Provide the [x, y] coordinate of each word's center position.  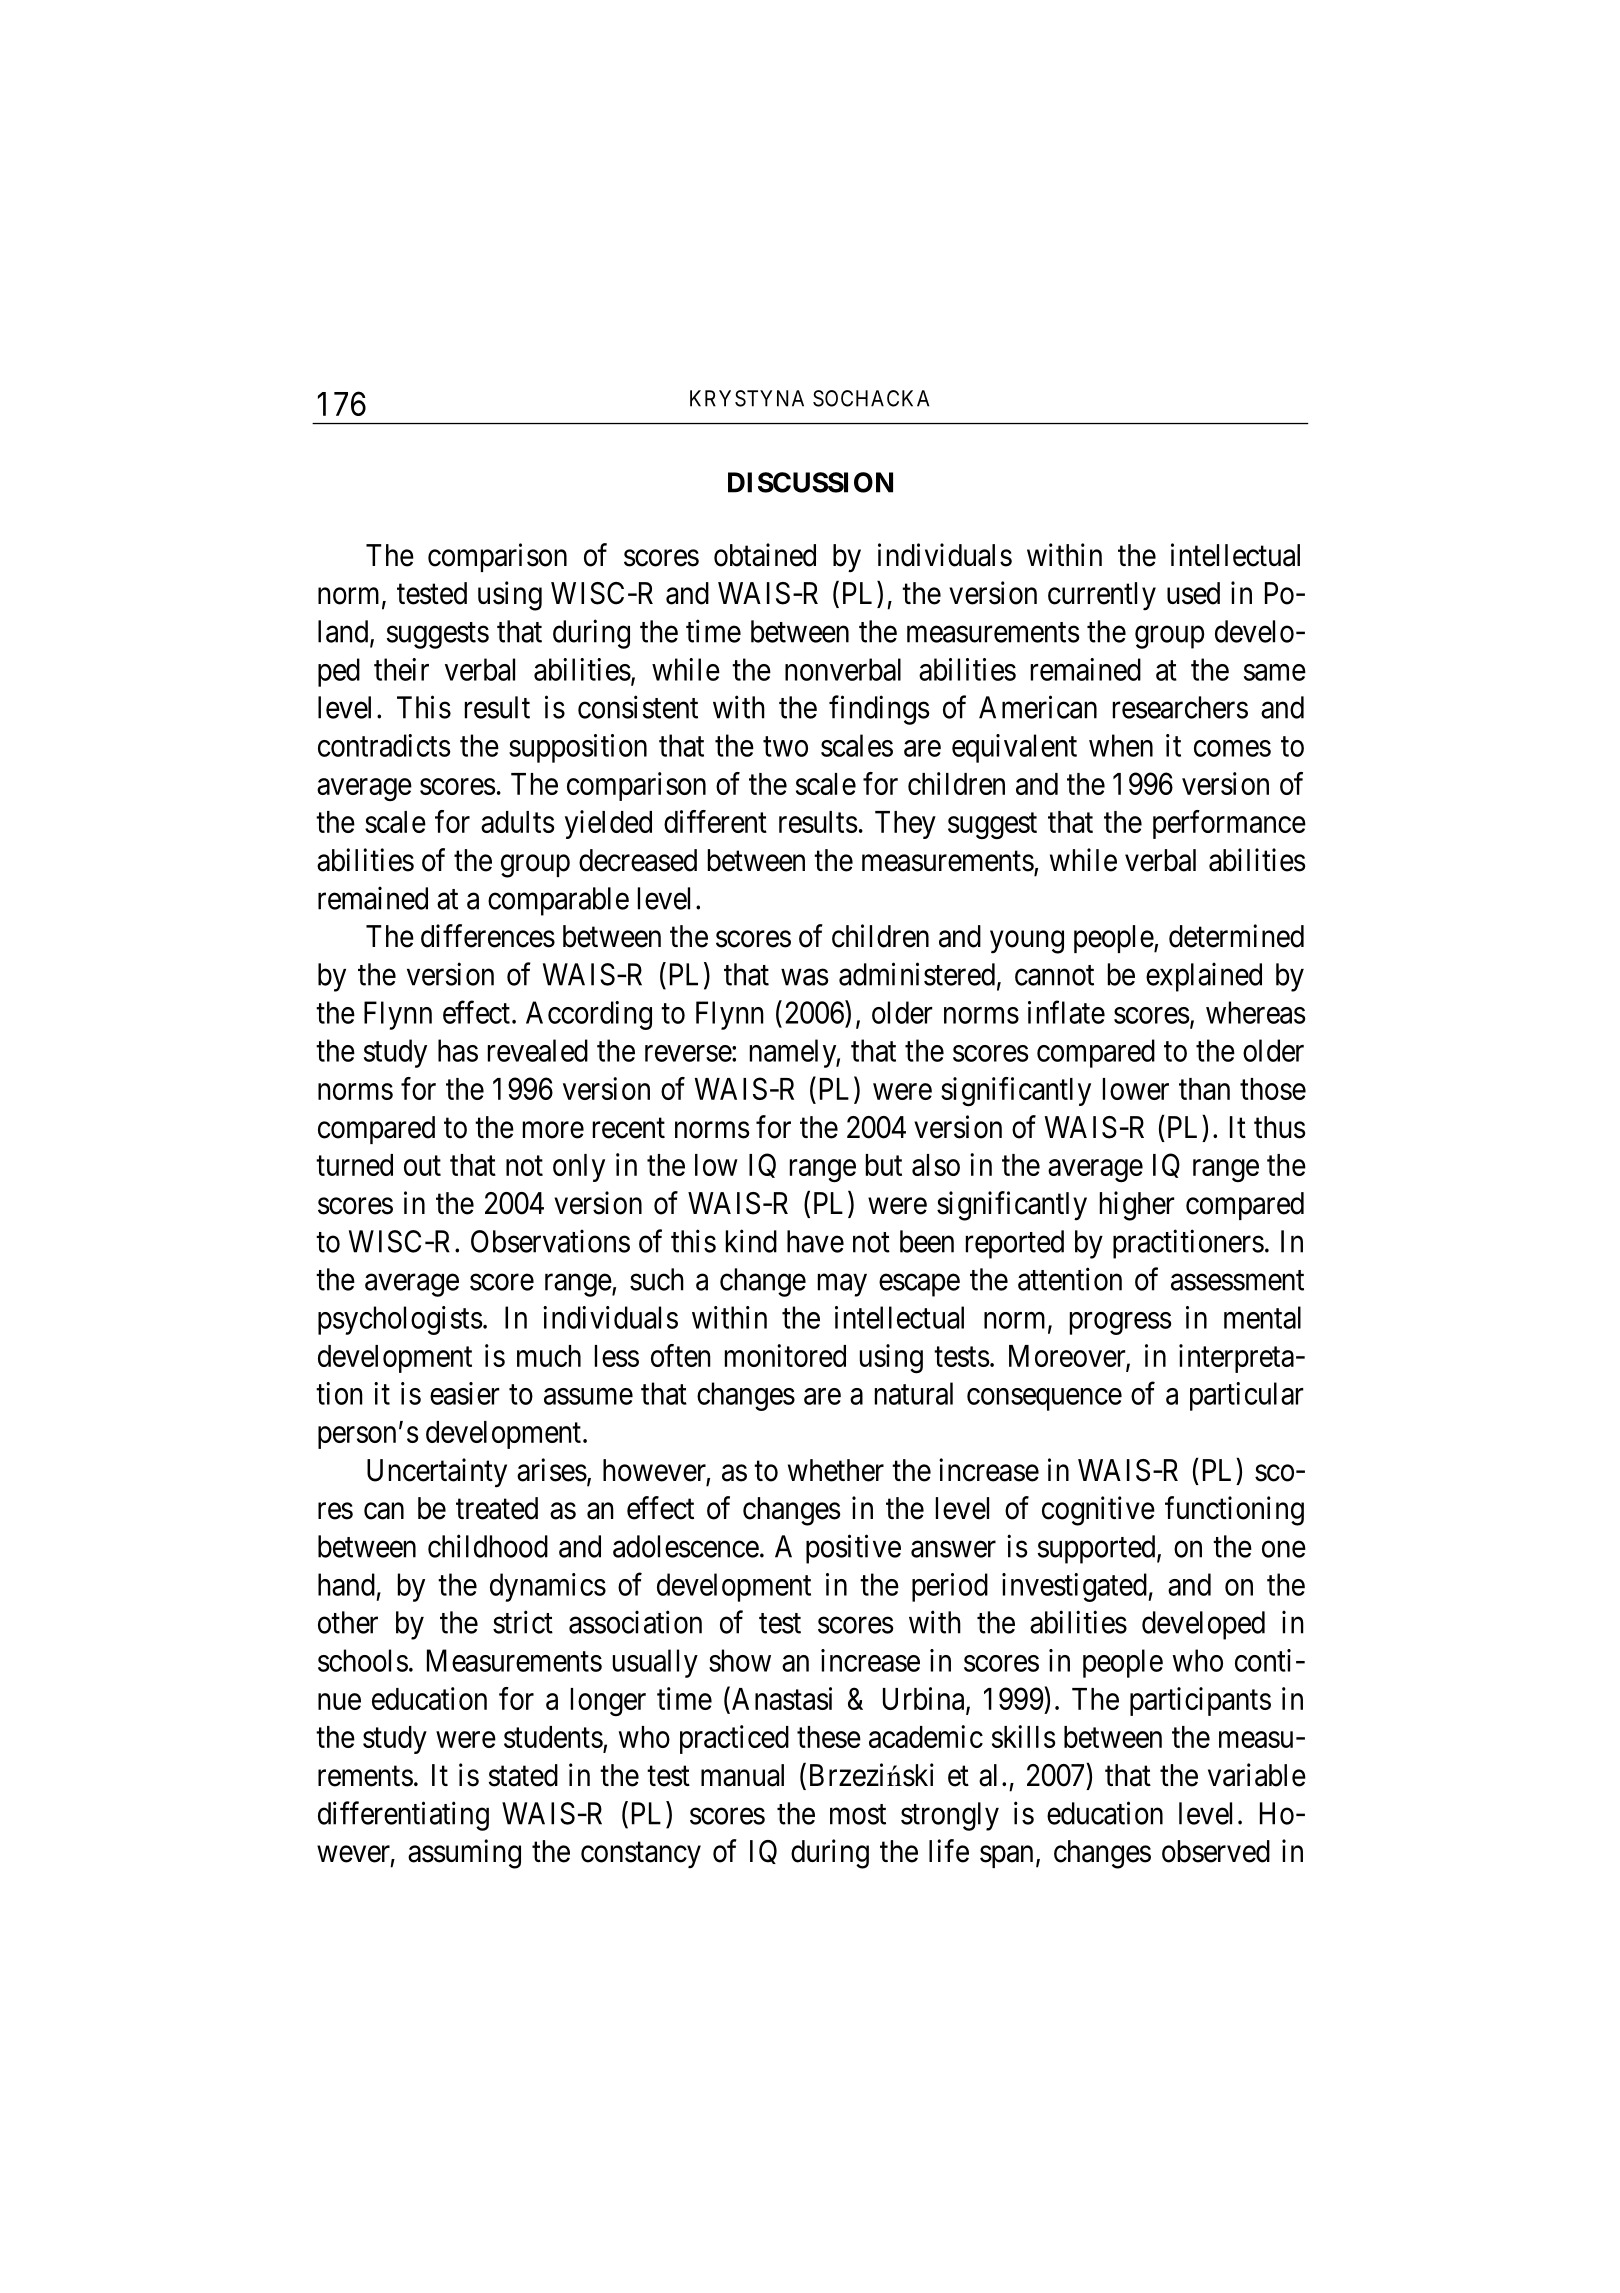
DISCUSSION [810, 482]
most [858, 1814]
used [1193, 593]
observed [1216, 1851]
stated [523, 1775]
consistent [638, 707]
